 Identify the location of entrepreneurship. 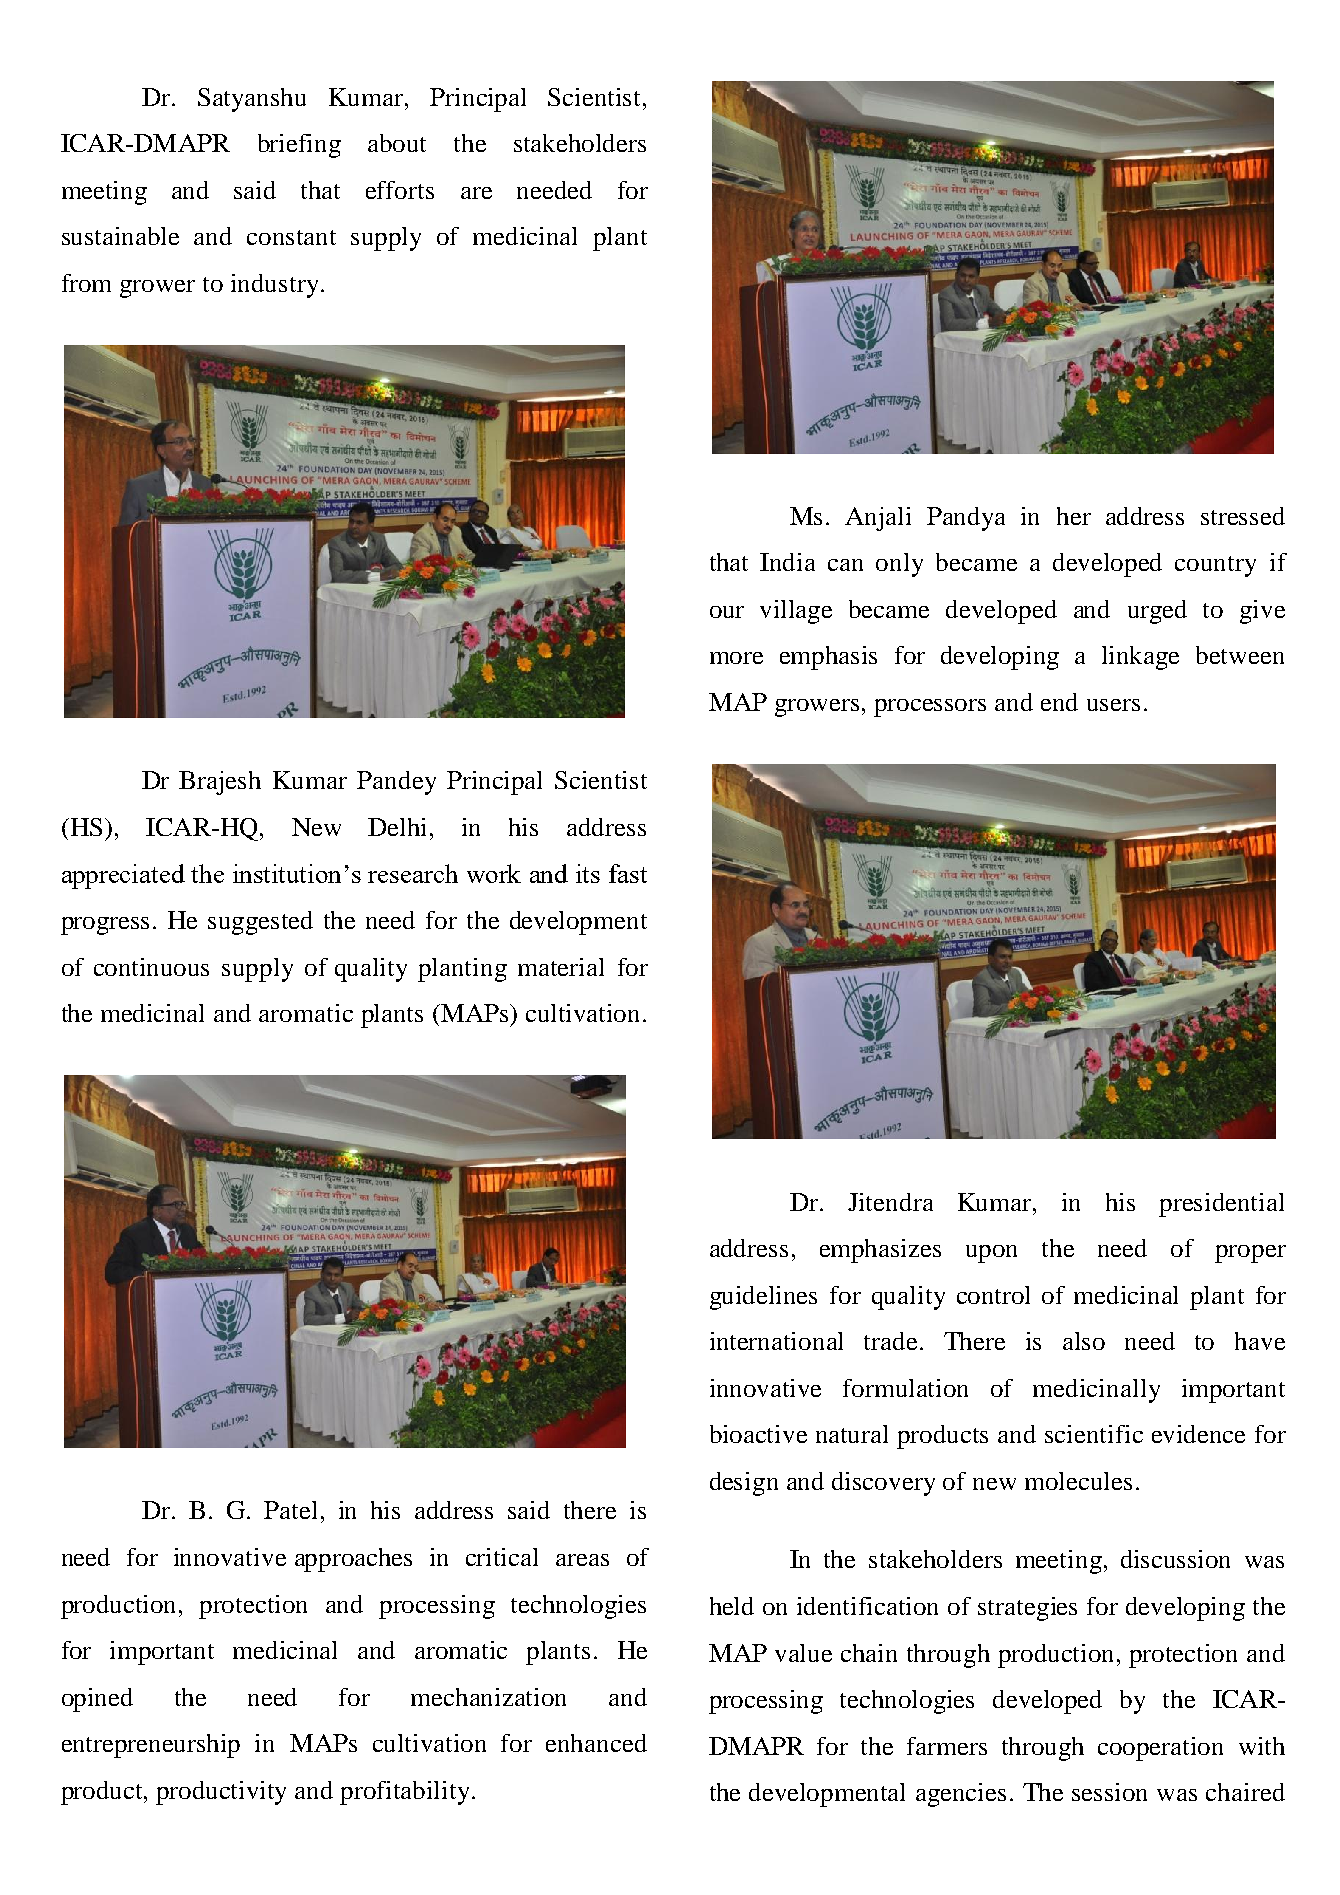
(151, 1746).
